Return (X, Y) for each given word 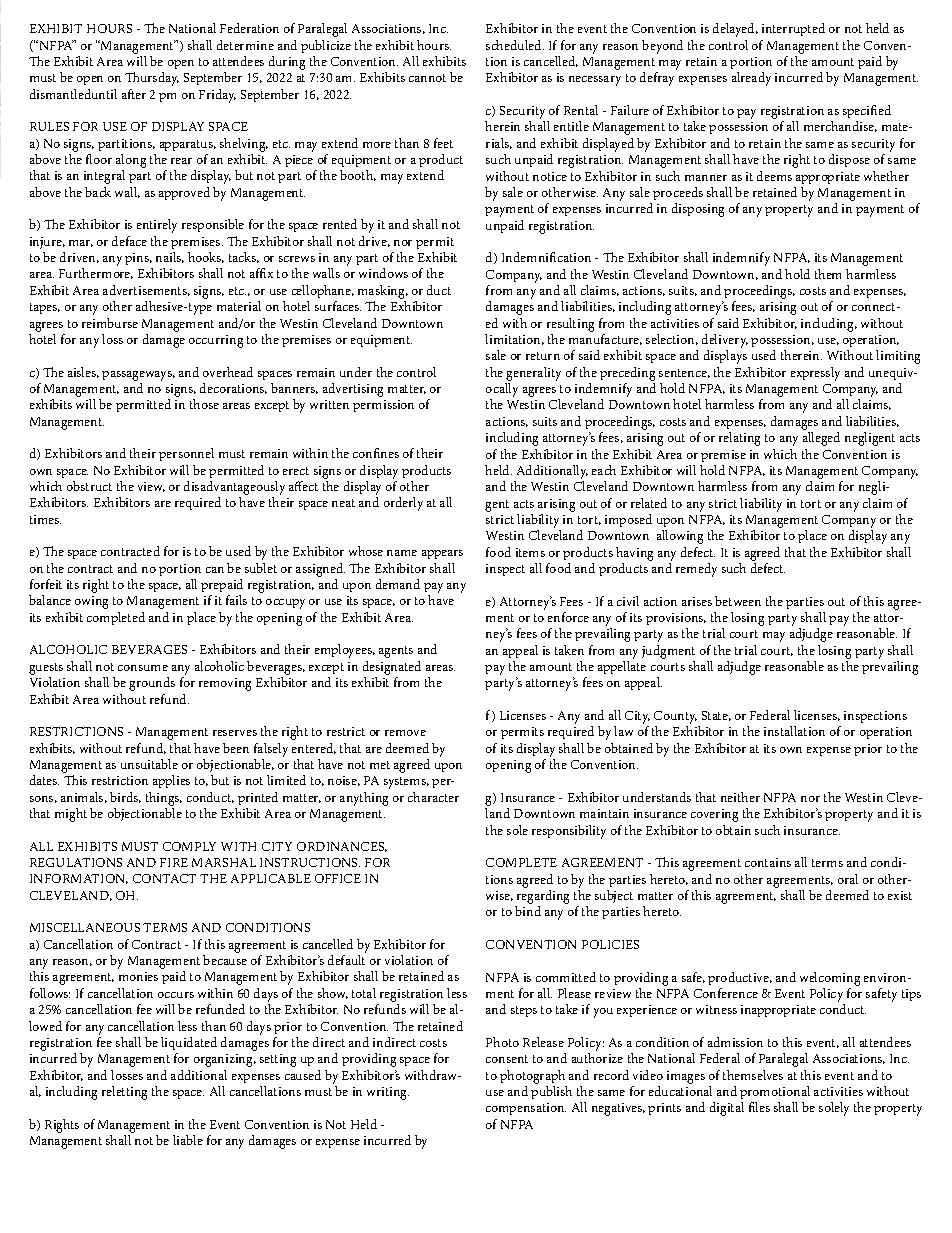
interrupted (793, 29)
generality (533, 374)
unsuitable (149, 764)
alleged (821, 439)
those (204, 404)
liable (188, 1140)
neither (740, 797)
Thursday (152, 79)
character (433, 797)
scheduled (515, 45)
